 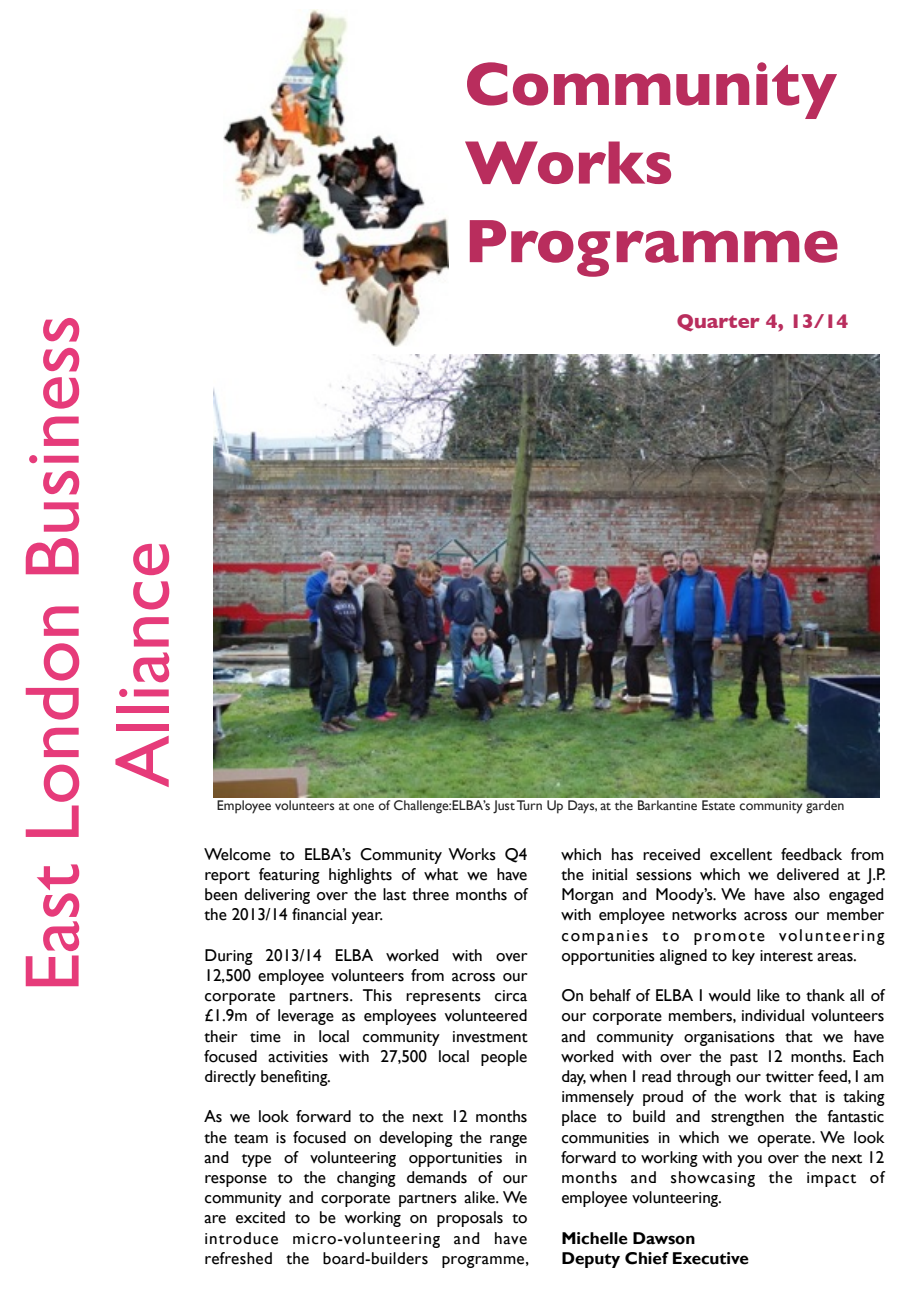 I want to click on featuring, so click(x=289, y=876).
